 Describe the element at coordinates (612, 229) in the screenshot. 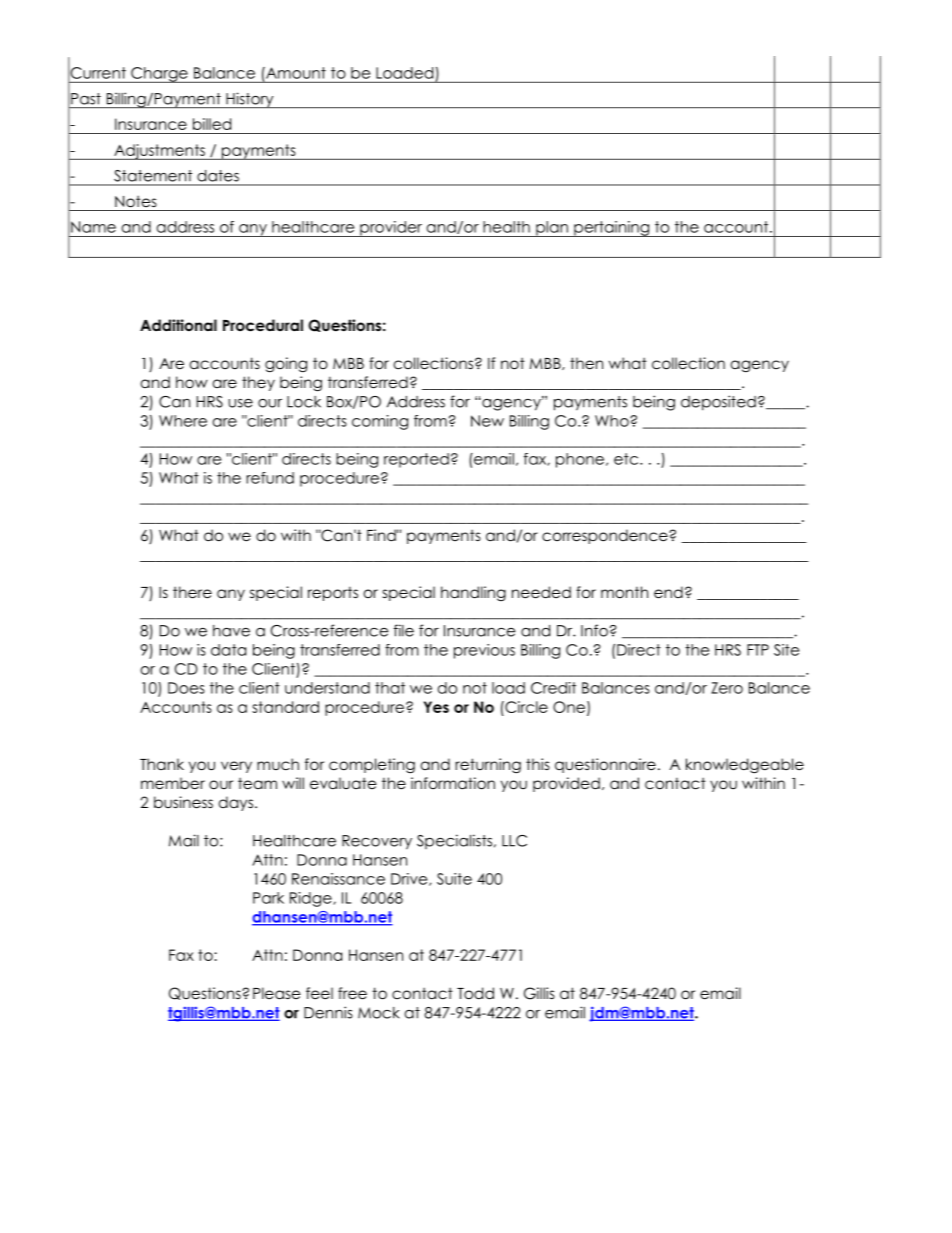

I see `pertaining` at that location.
